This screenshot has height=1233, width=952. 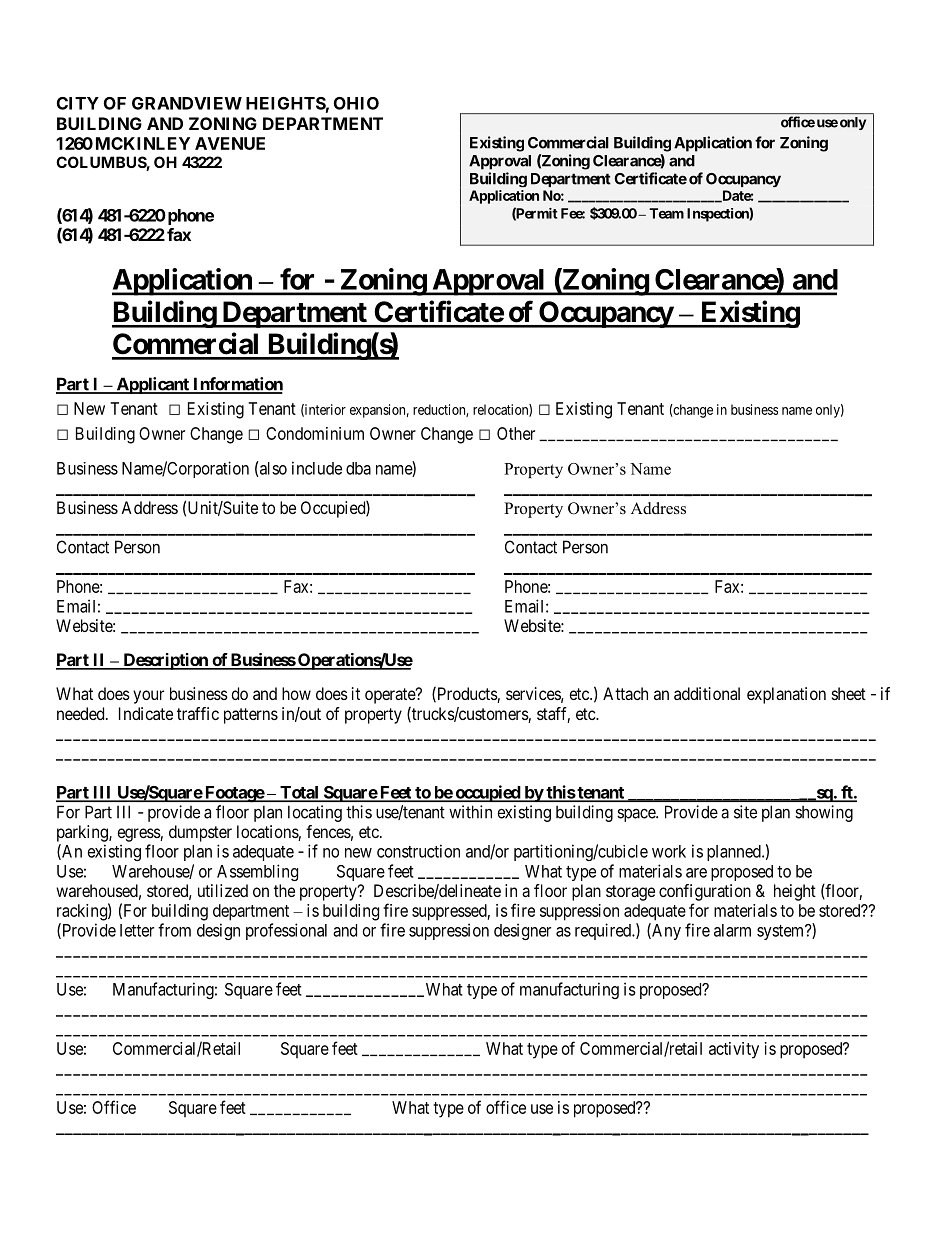 I want to click on Description, so click(x=165, y=661).
